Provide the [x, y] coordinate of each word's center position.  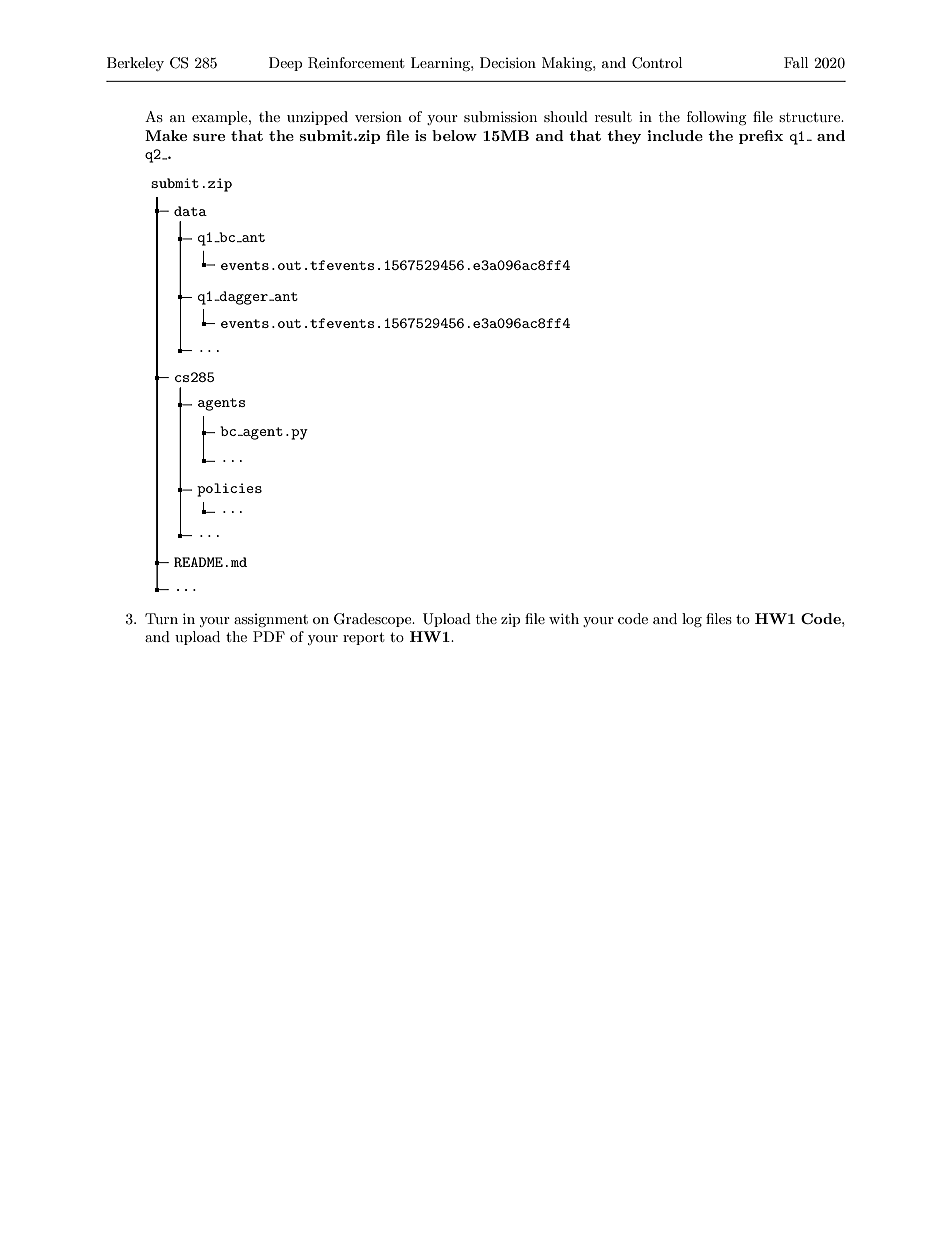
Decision [508, 62]
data [190, 211]
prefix [761, 137]
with [564, 618]
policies [229, 490]
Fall [796, 62]
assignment [271, 620]
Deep [285, 64]
